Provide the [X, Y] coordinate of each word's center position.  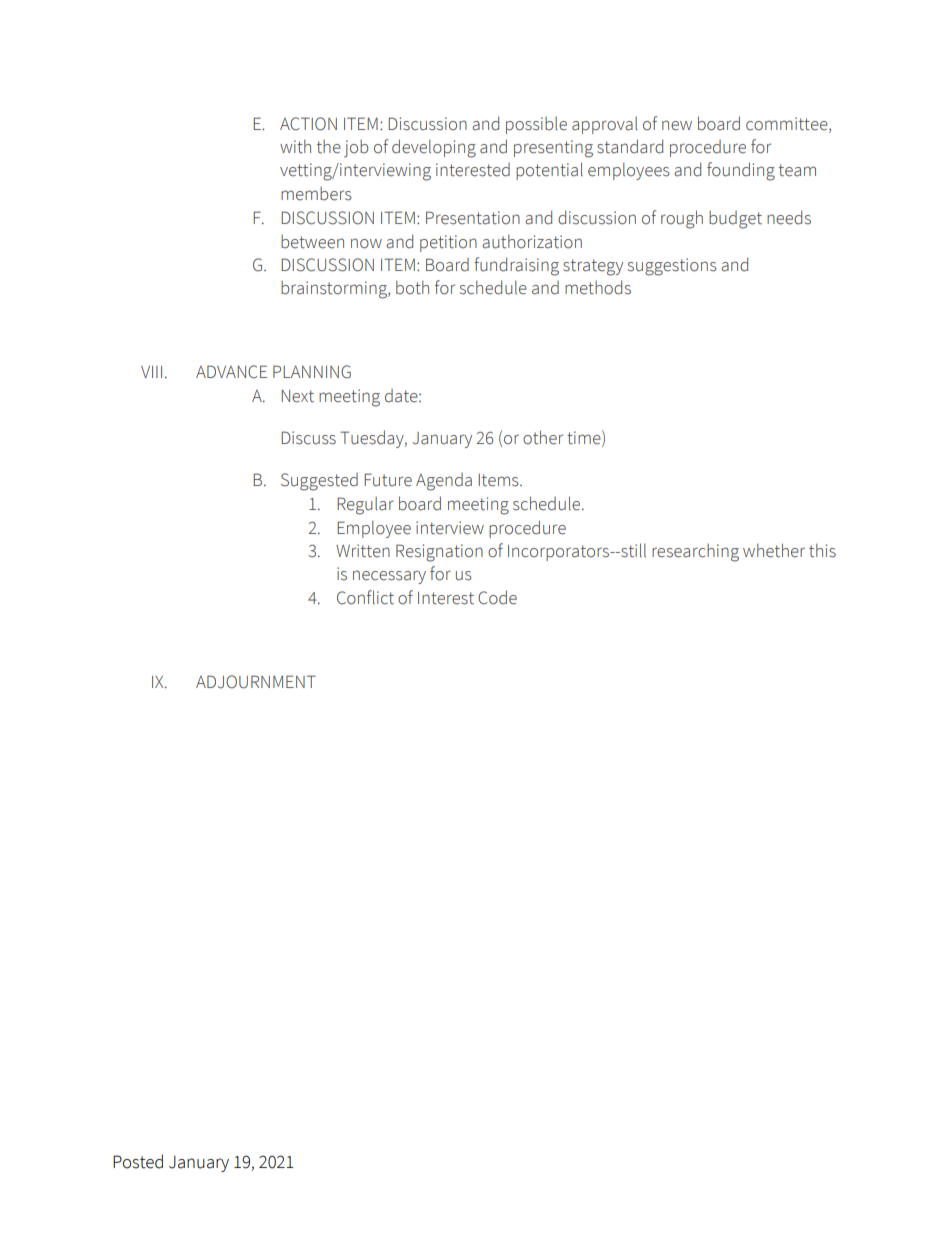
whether [774, 550]
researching [695, 553]
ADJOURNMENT [256, 682]
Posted [138, 1161]
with [295, 146]
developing [434, 148]
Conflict [365, 597]
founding [741, 171]
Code [497, 597]
